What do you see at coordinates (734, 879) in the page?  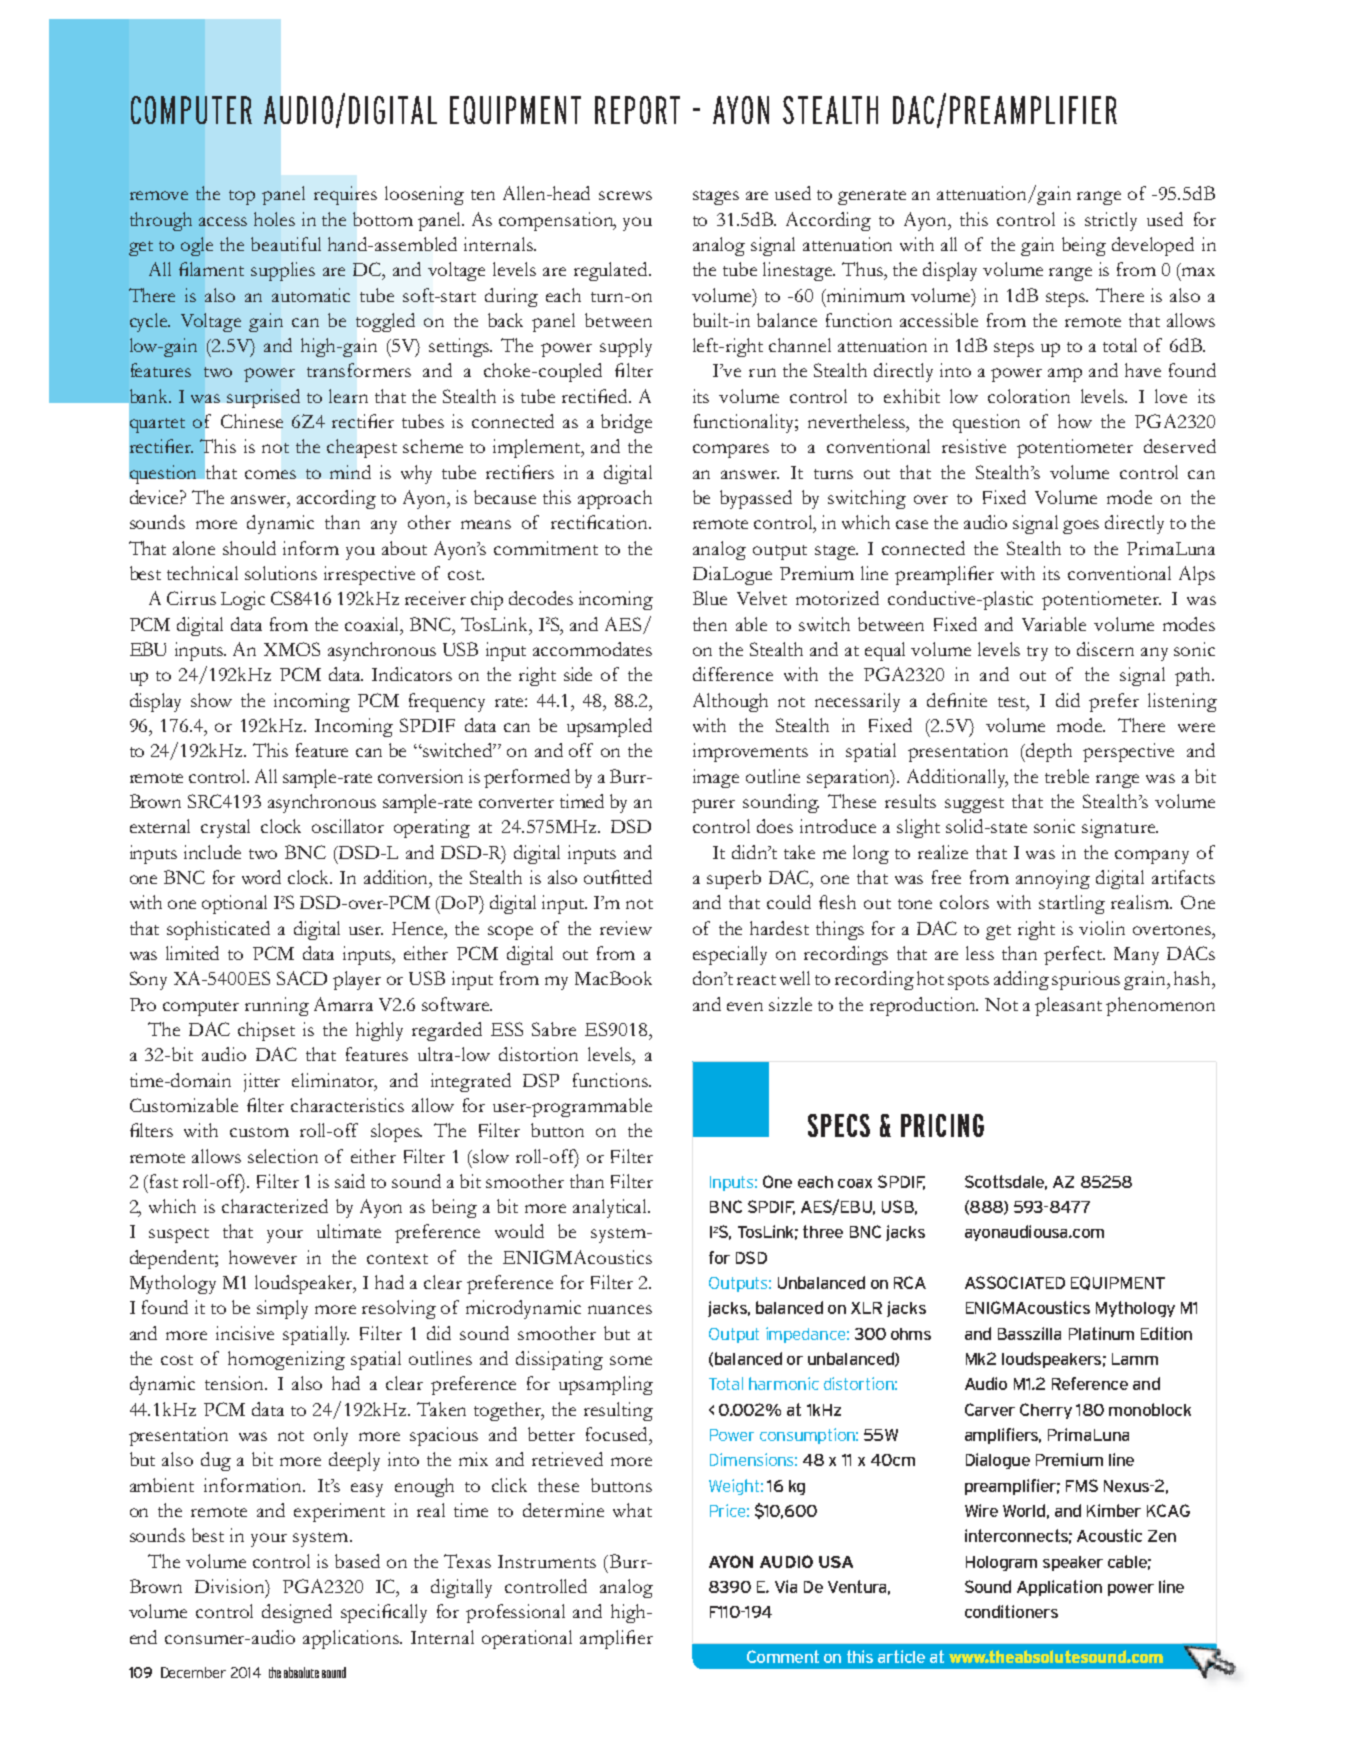 I see `superb` at bounding box center [734, 879].
